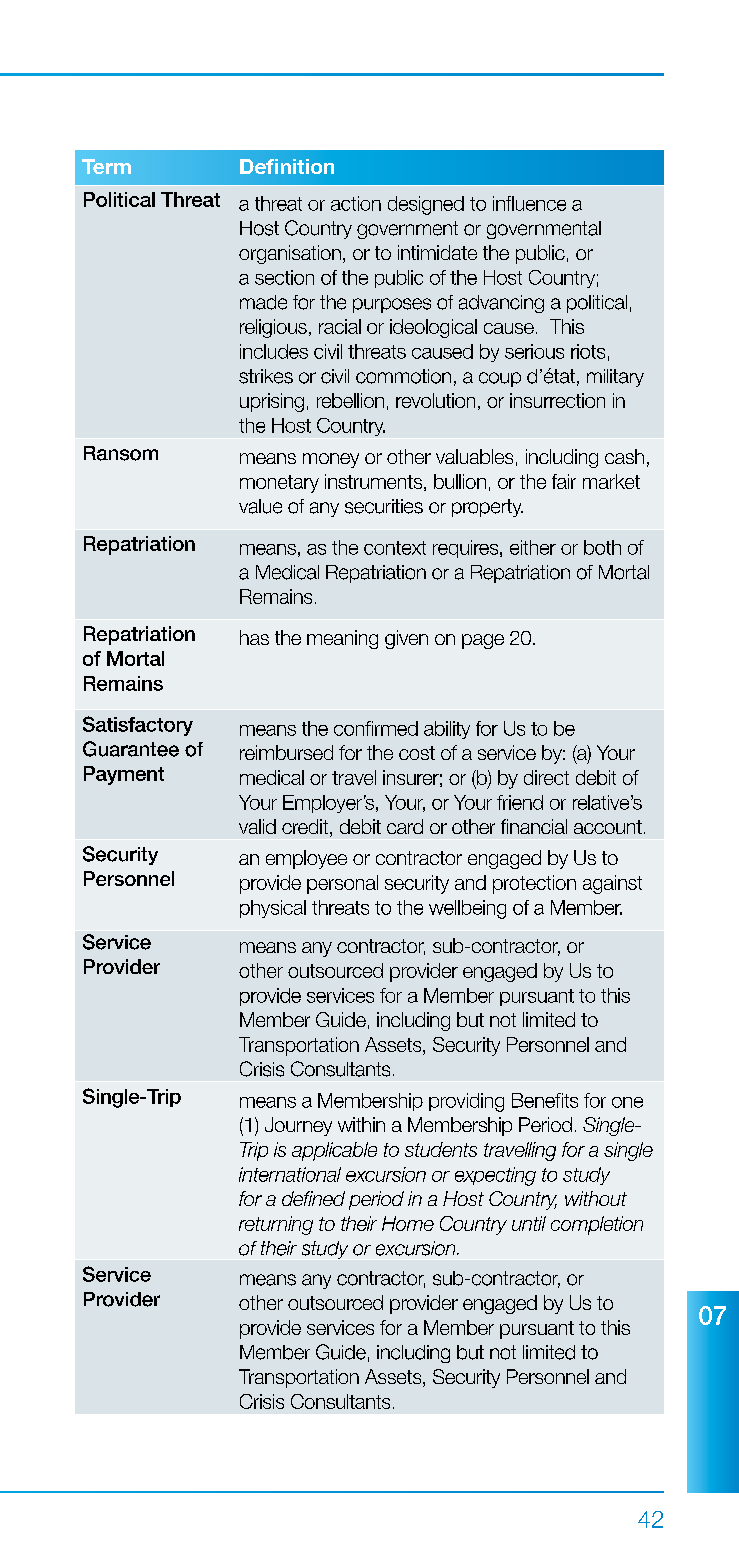 The height and width of the document is (1568, 739). I want to click on personal, so click(342, 884).
